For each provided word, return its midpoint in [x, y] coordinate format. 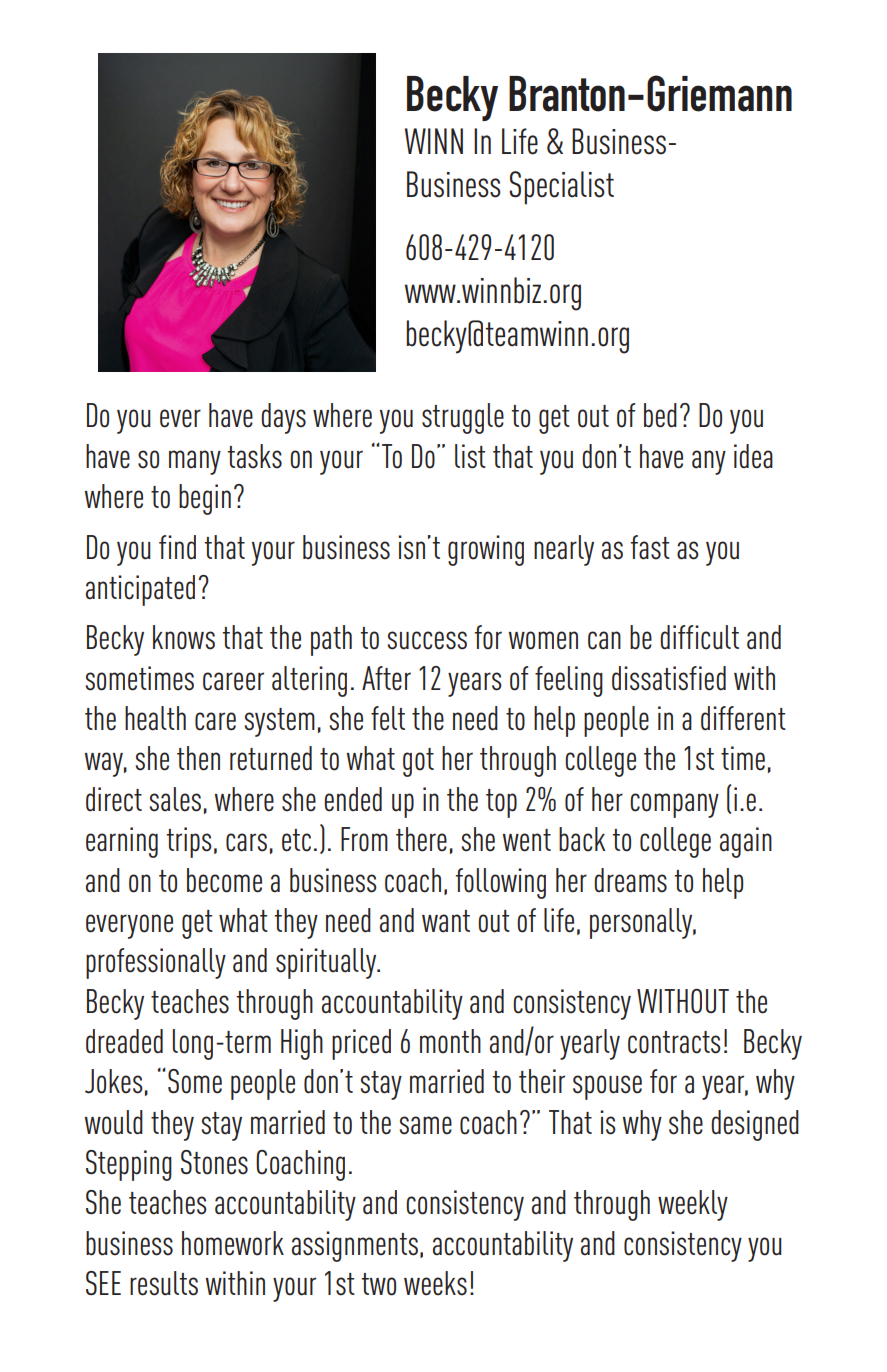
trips [189, 842]
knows [184, 637]
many [195, 462]
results [164, 1283]
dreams [630, 880]
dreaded [124, 1041]
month [450, 1041]
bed [660, 415]
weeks [435, 1283]
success [427, 640]
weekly [693, 1205]
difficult [699, 637]
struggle [463, 418]
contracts [674, 1042]
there [421, 839]
